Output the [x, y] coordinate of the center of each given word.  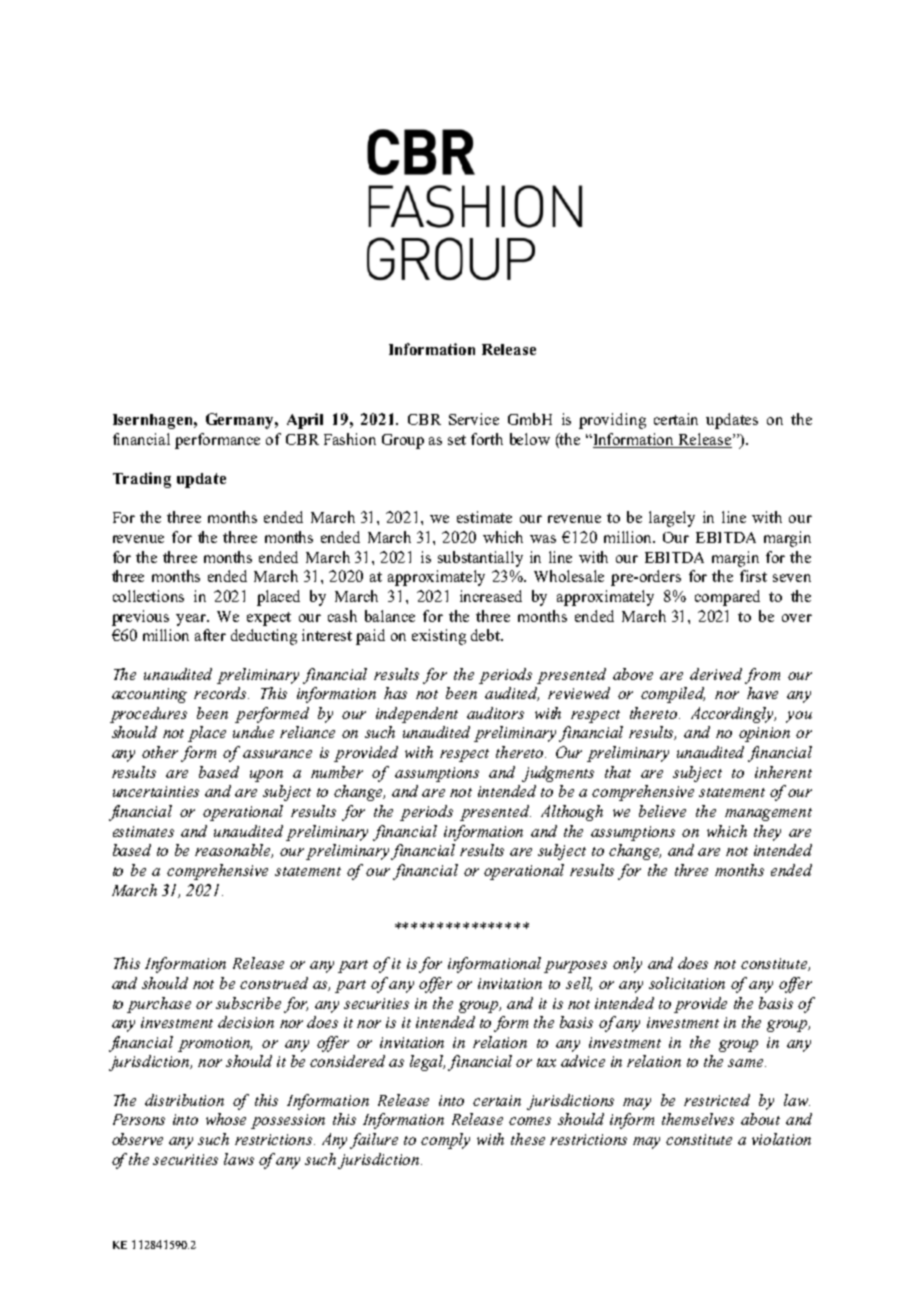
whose [226, 1119]
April [305, 421]
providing [612, 421]
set [457, 440]
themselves [698, 1119]
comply [445, 1141]
